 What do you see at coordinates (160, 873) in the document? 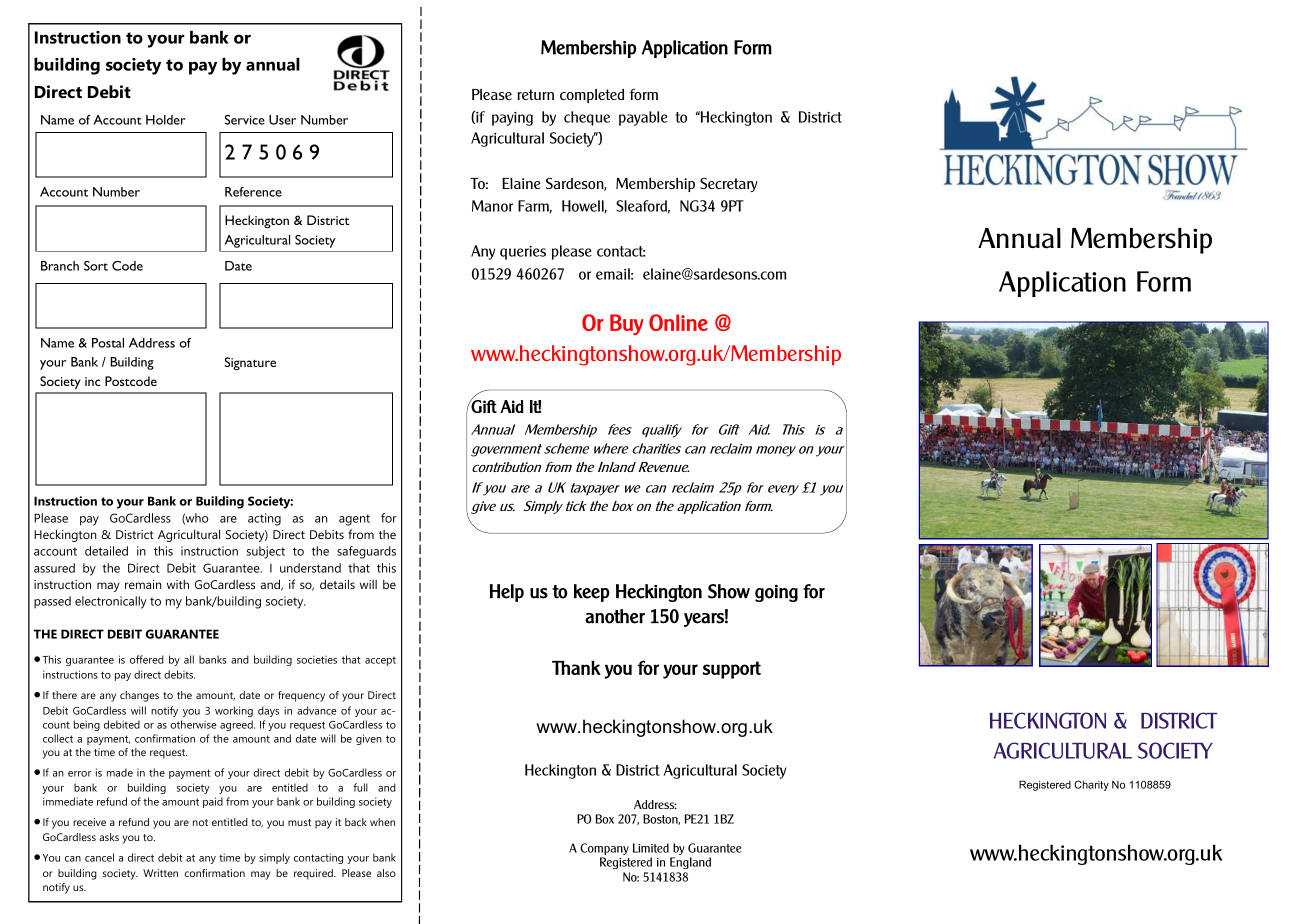
I see `Written` at bounding box center [160, 873].
